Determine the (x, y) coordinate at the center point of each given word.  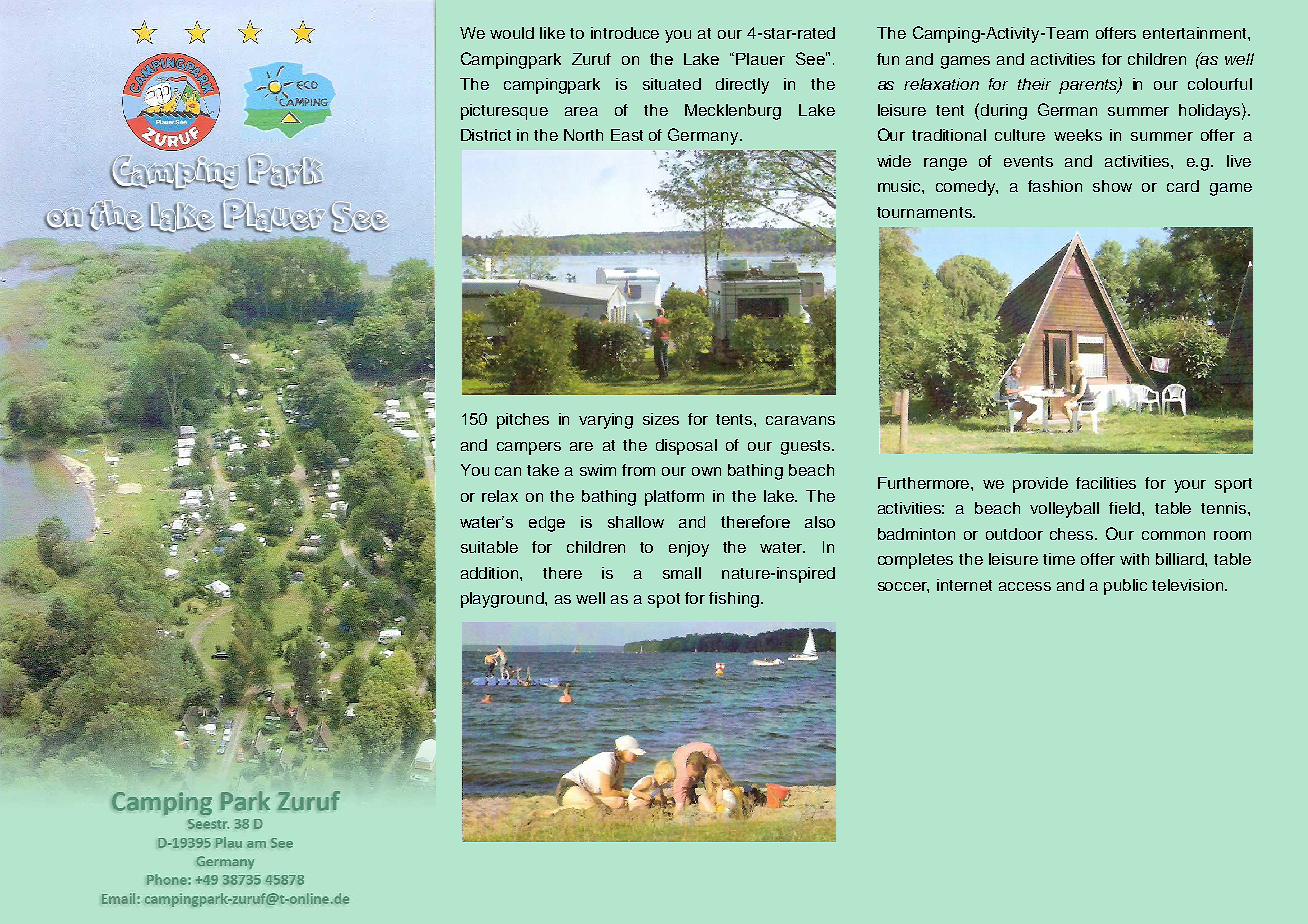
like (552, 33)
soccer (903, 587)
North (583, 135)
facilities (1106, 483)
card (1183, 186)
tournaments (925, 212)
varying (606, 421)
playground (503, 600)
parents (1089, 86)
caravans (800, 420)
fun (888, 59)
